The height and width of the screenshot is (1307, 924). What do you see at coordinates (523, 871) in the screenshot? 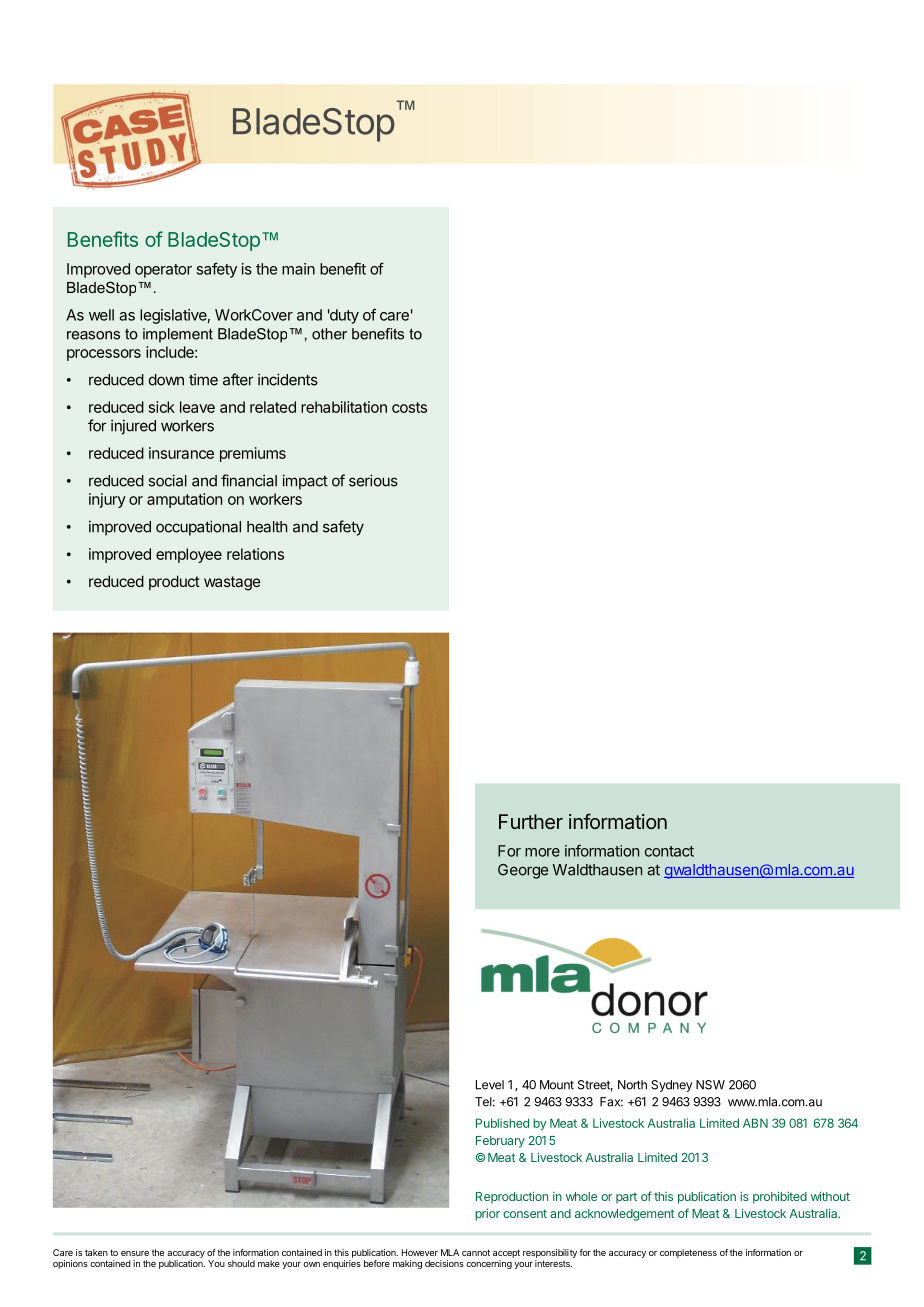
I see `George` at bounding box center [523, 871].
